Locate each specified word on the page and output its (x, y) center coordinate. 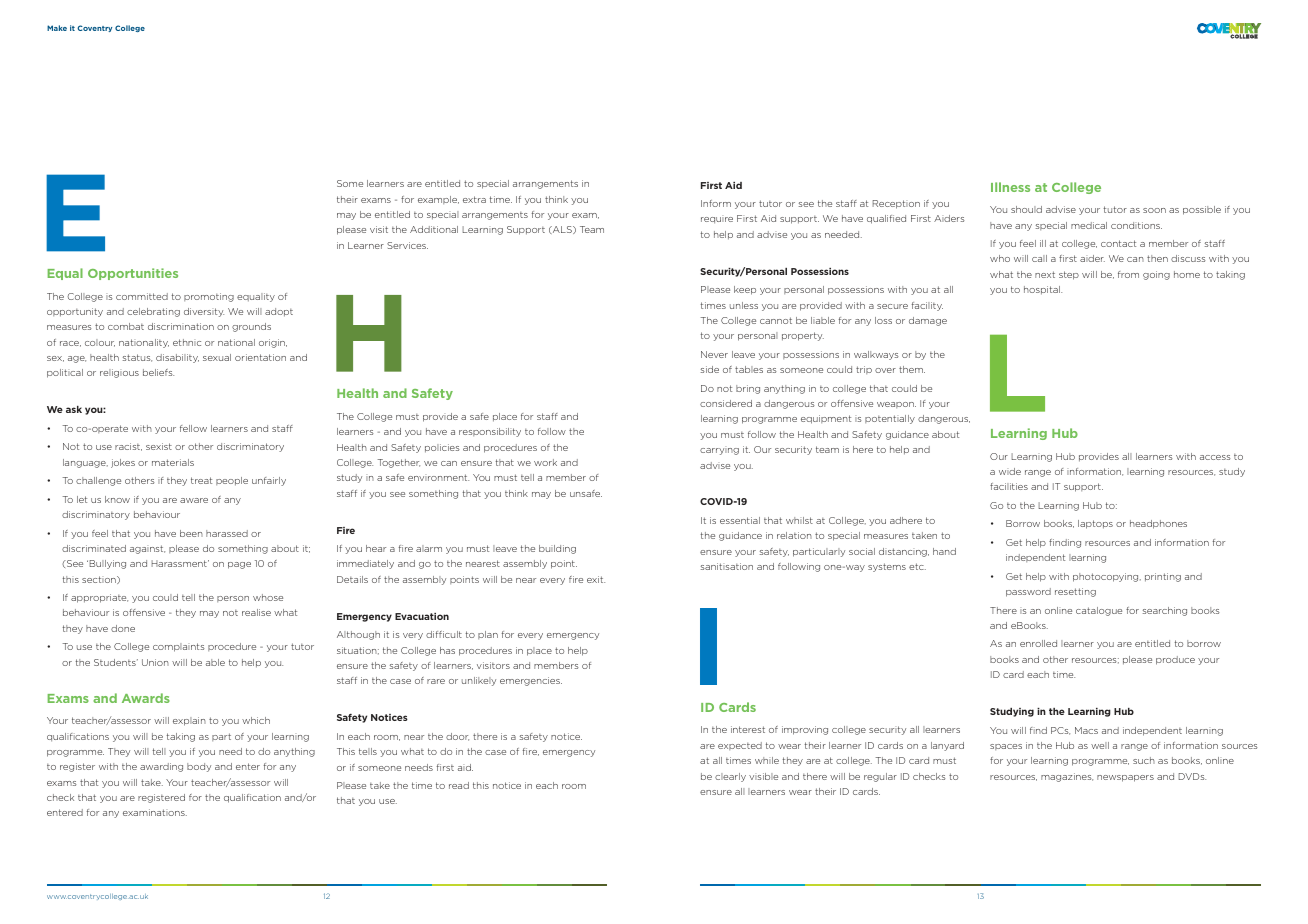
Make (57, 28)
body (199, 767)
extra (474, 199)
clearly (730, 777)
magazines (1067, 777)
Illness (1010, 187)
